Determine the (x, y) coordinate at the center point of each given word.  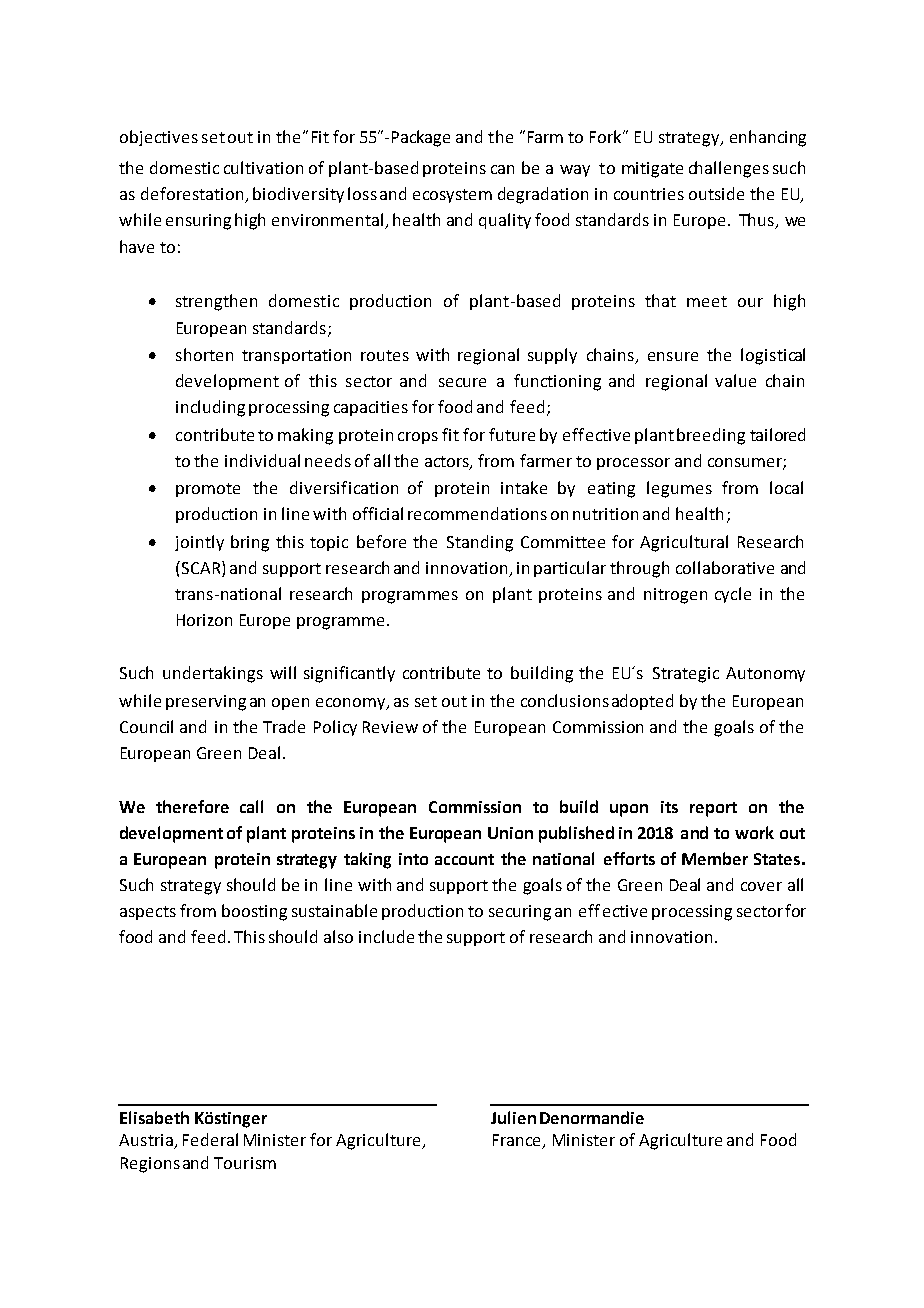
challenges (729, 169)
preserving (206, 703)
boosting (254, 912)
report (713, 809)
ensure (673, 356)
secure (462, 382)
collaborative (725, 567)
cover (761, 886)
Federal (210, 1139)
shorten (204, 354)
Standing (480, 543)
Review (390, 727)
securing (520, 913)
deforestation (194, 195)
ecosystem (452, 196)
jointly (199, 543)
